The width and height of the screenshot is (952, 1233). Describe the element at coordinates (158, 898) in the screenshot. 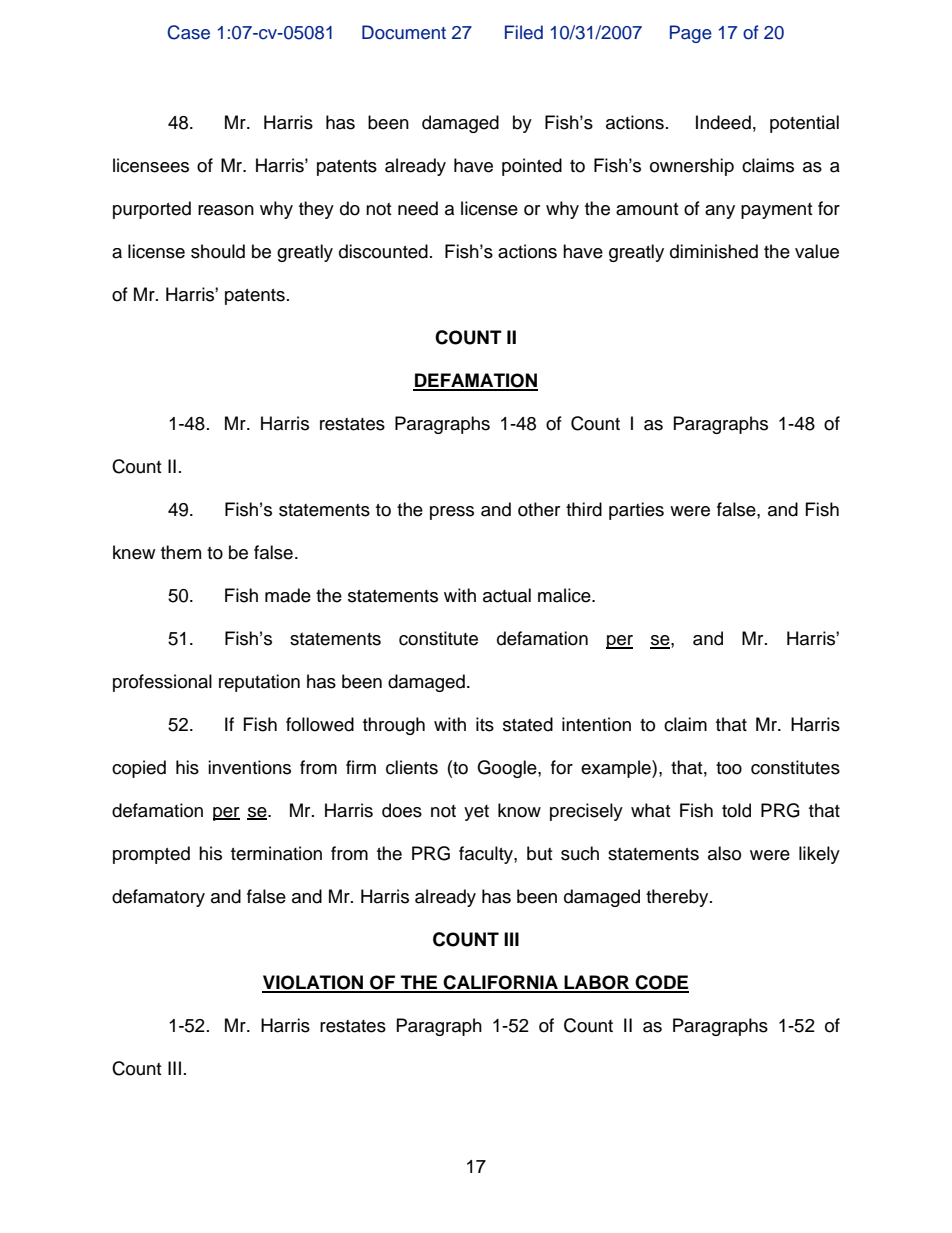

I see `defamatory` at that location.
